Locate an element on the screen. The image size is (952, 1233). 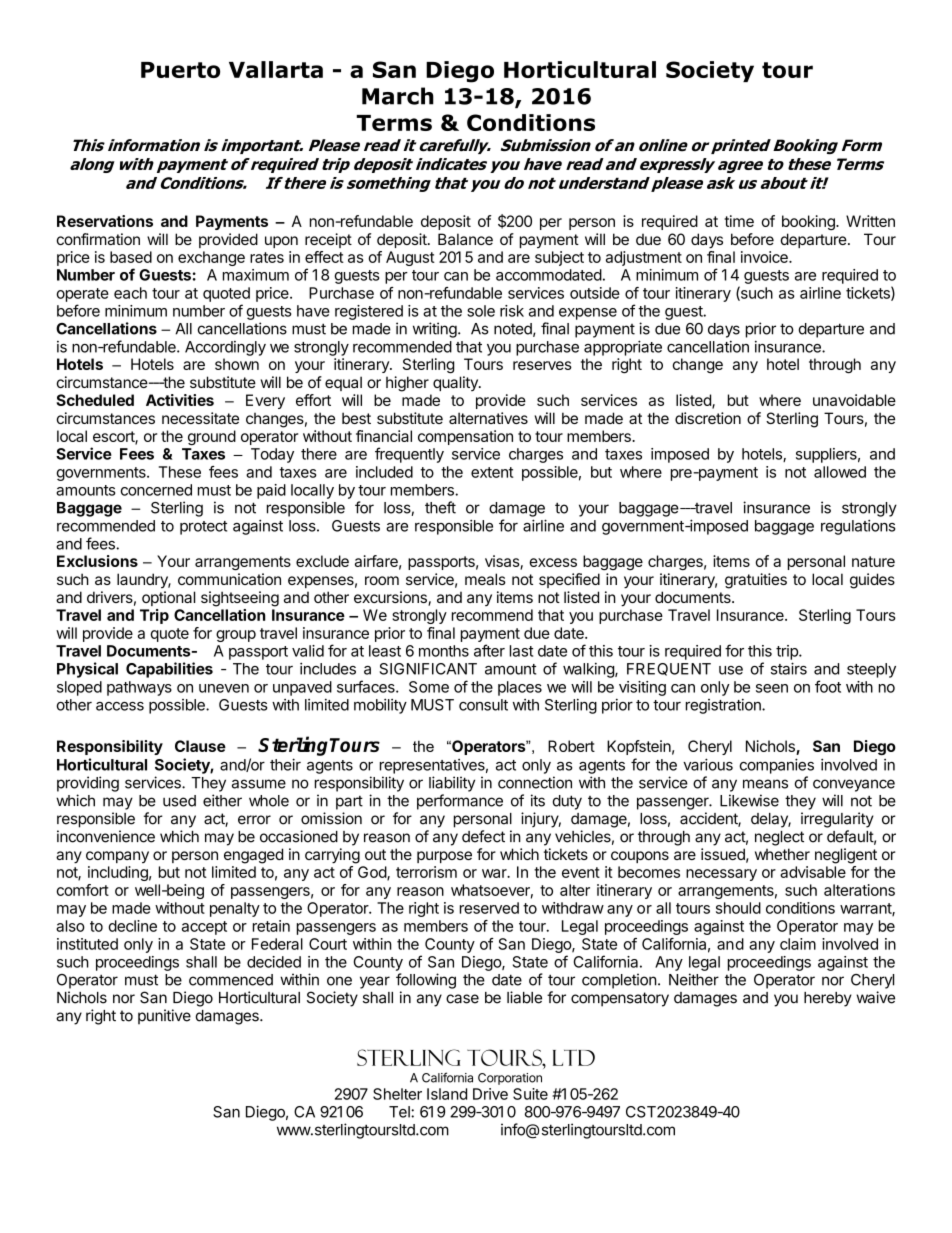
unavoidable is located at coordinates (854, 400).
